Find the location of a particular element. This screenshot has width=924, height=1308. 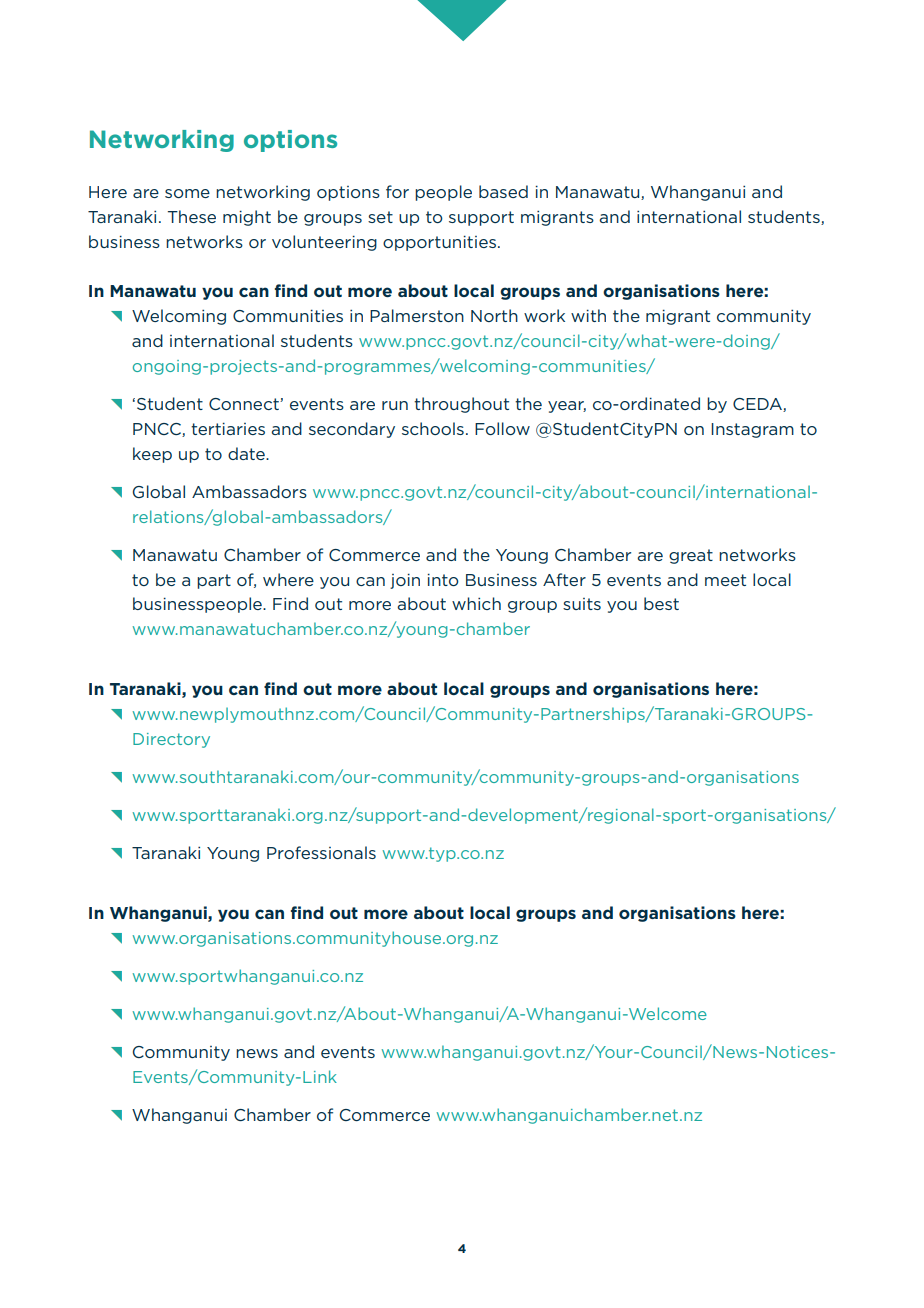

great is located at coordinates (691, 556).
